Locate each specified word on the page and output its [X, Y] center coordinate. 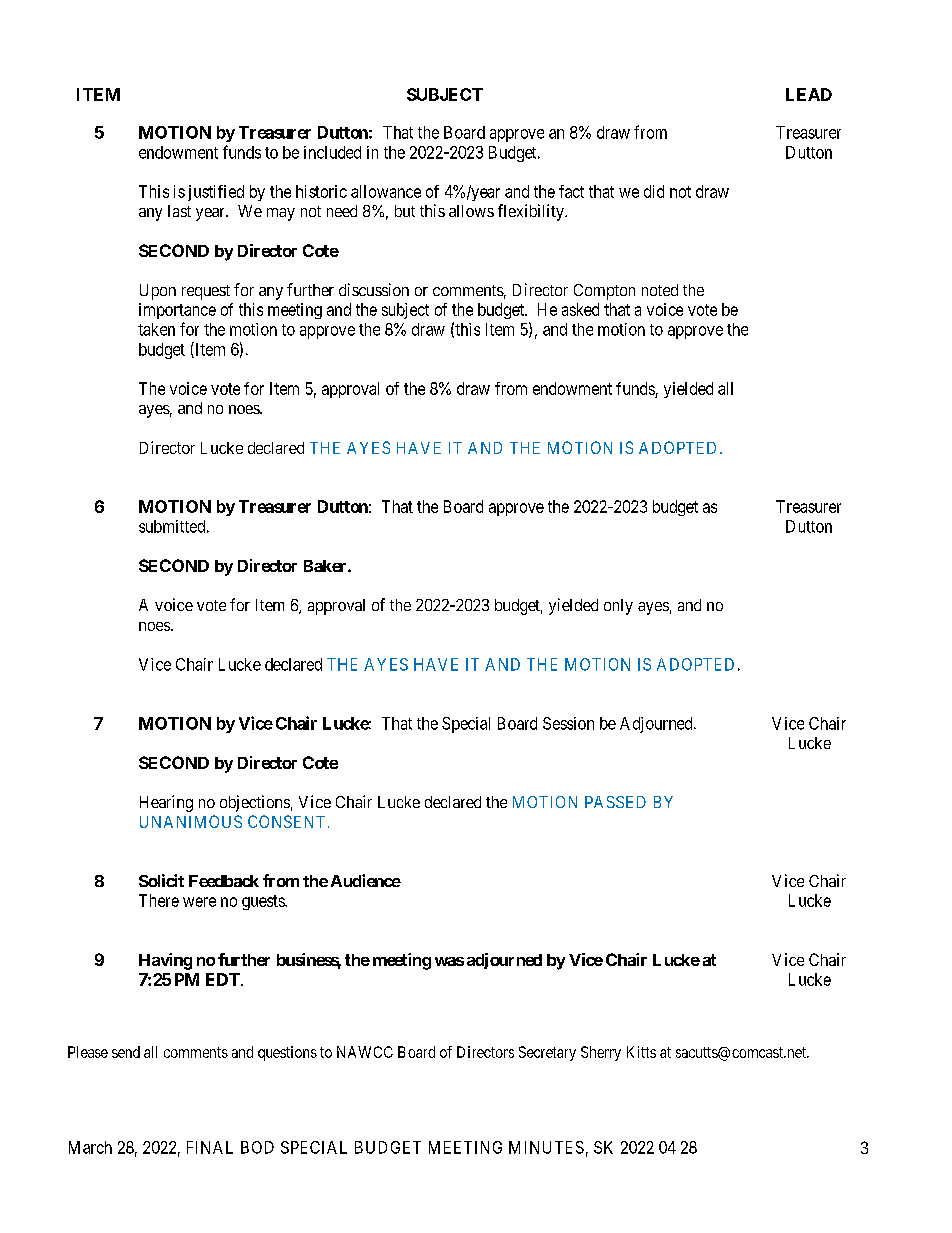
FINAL [210, 1147]
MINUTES [546, 1147]
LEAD [809, 94]
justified [216, 193]
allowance [386, 191]
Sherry [601, 1053]
